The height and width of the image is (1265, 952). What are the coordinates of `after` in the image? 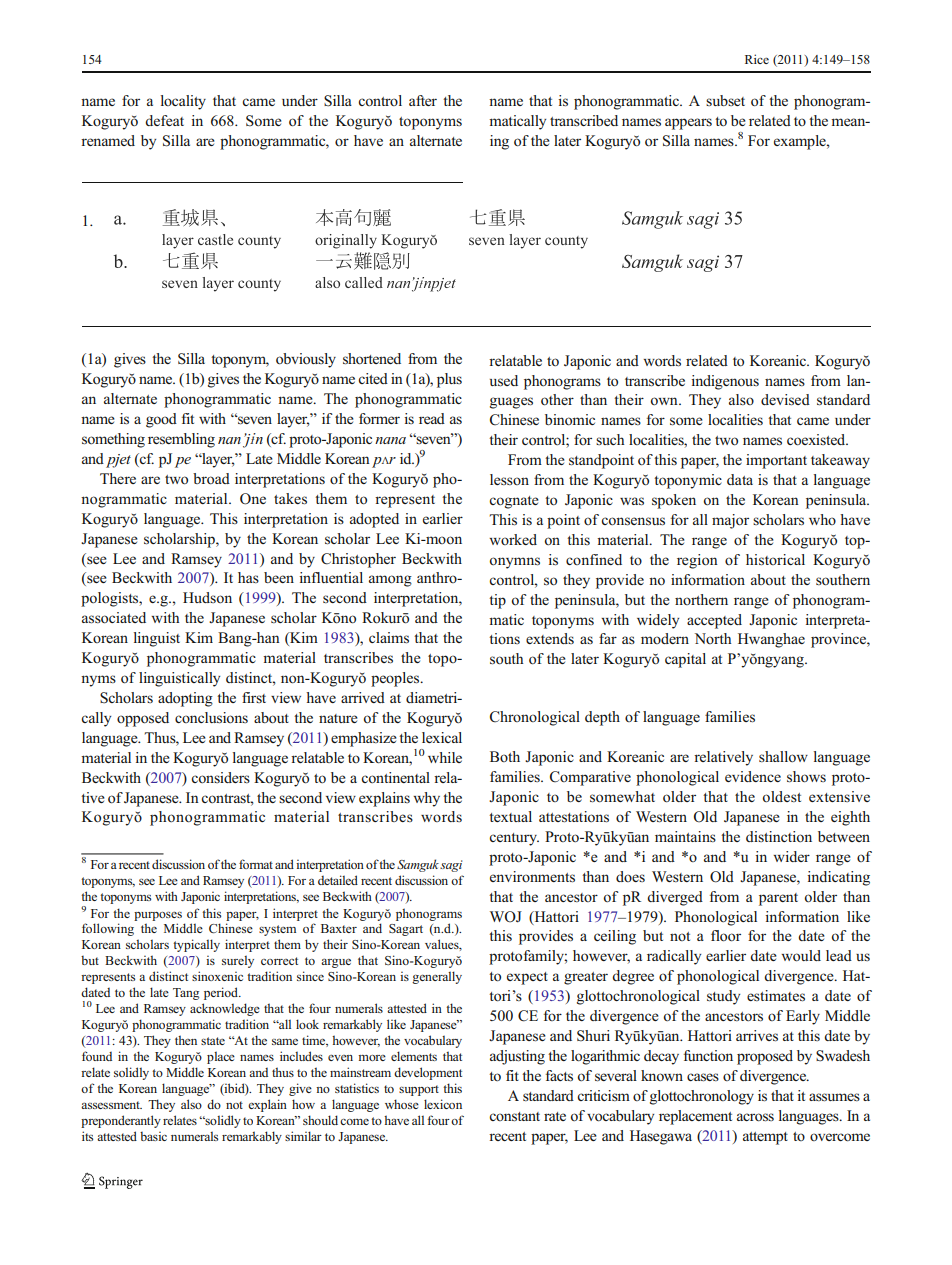 It's located at (423, 100).
